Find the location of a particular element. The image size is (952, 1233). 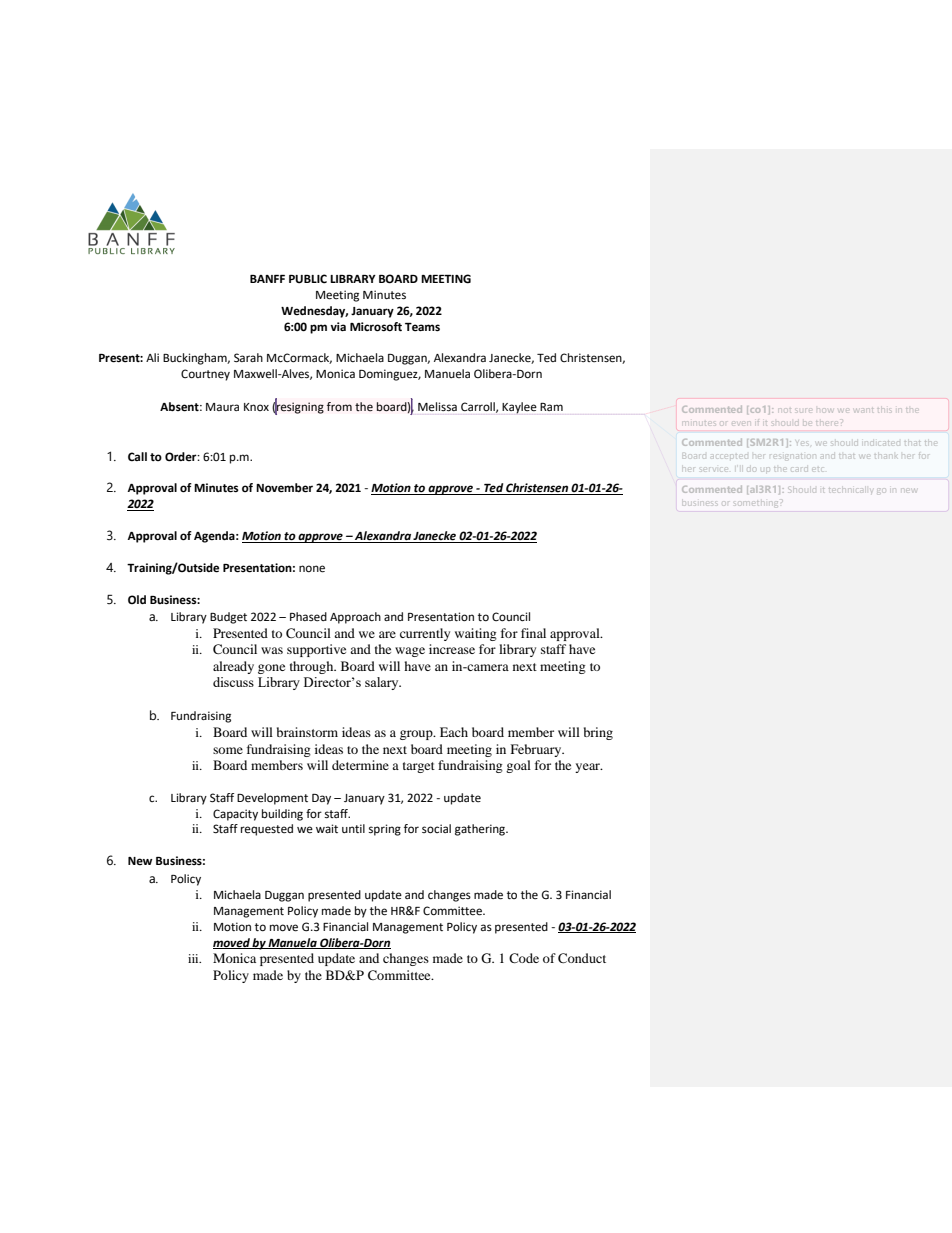

Each is located at coordinates (454, 732).
